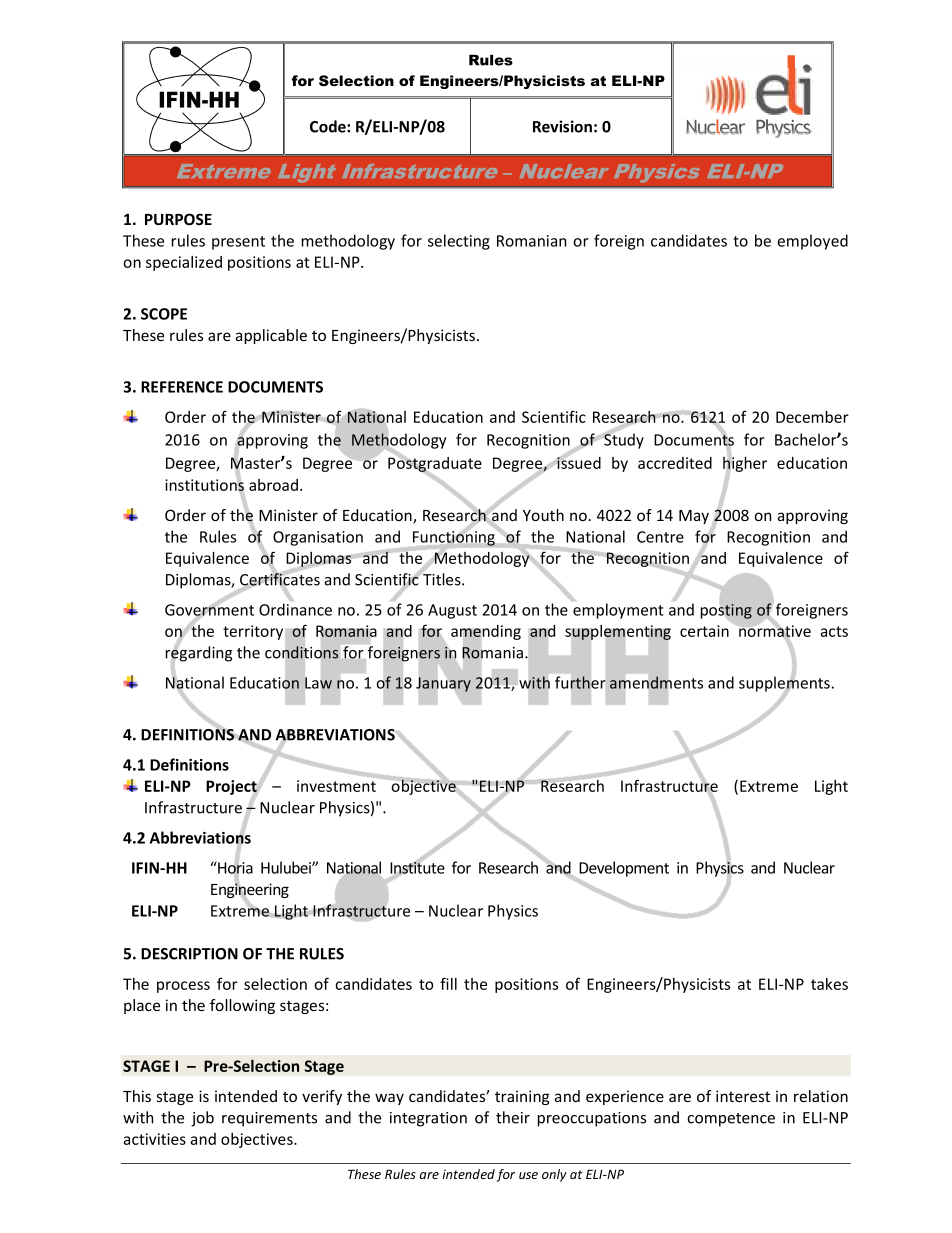  Describe the element at coordinates (202, 1119) in the page. I see `job` at that location.
